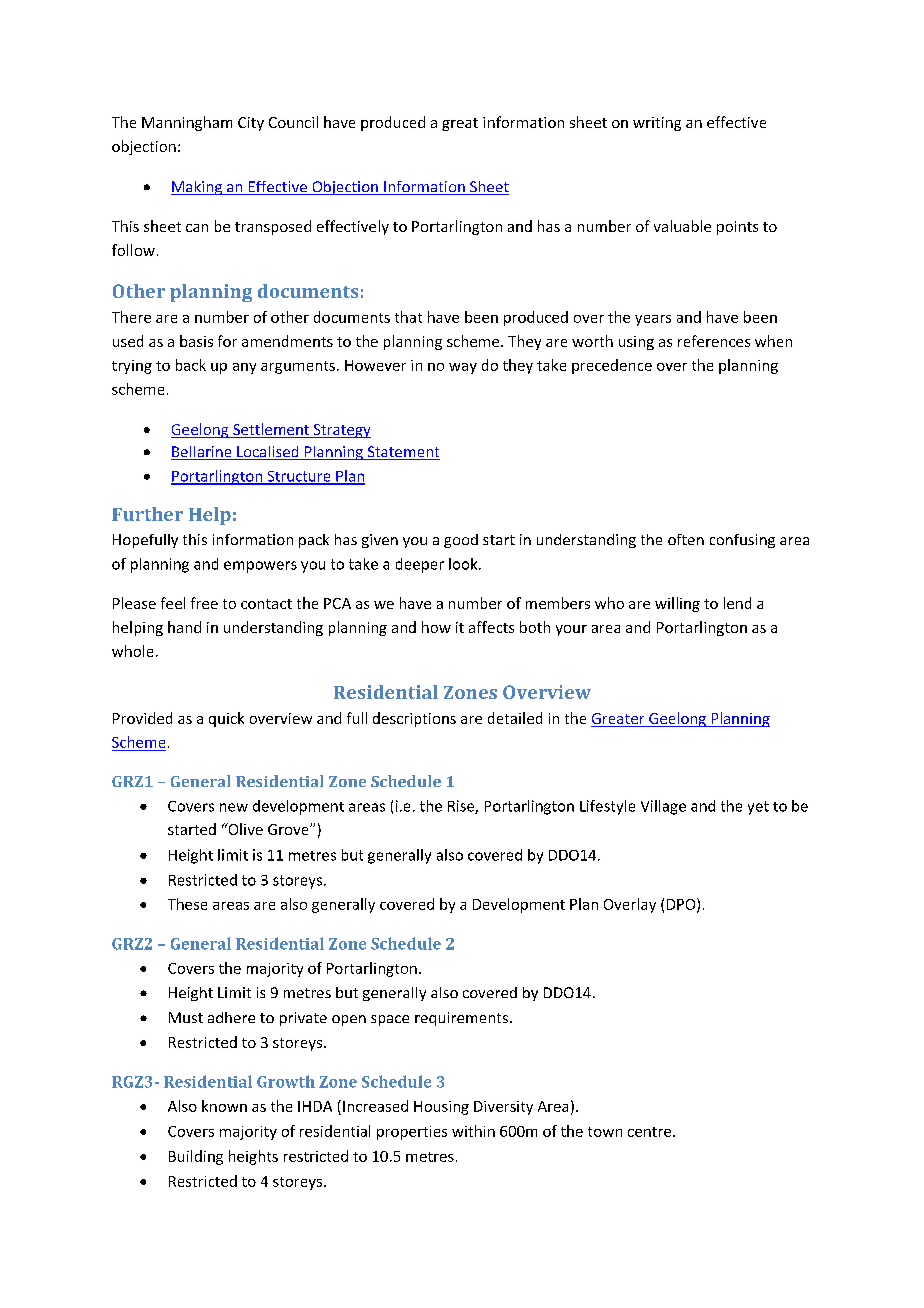 The width and height of the screenshot is (924, 1308). I want to click on back, so click(191, 365).
